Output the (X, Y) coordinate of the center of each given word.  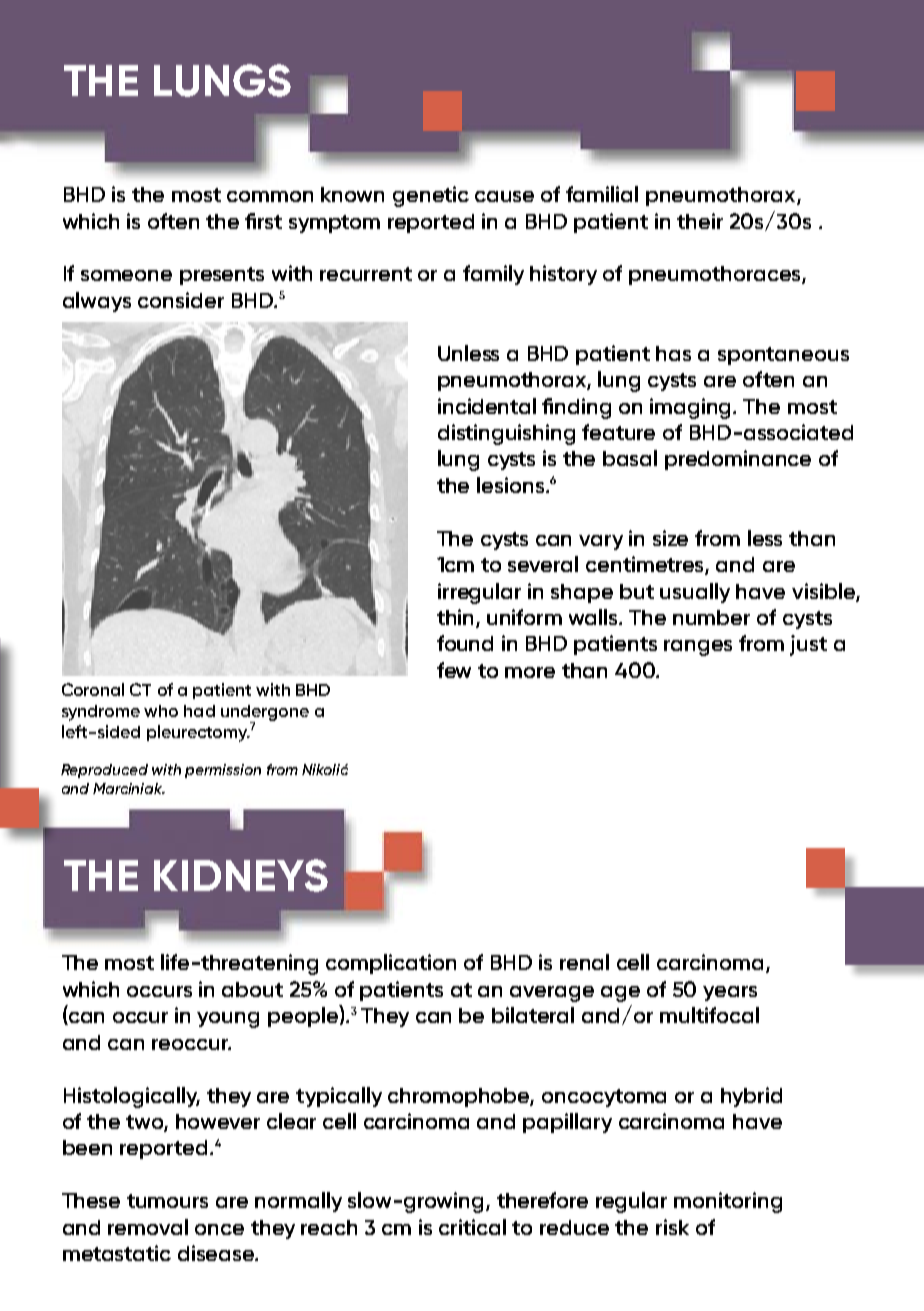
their (700, 221)
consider (181, 300)
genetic (431, 196)
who (161, 711)
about (252, 989)
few (454, 670)
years (730, 993)
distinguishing (506, 434)
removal (148, 1227)
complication (391, 964)
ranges (698, 648)
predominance (738, 460)
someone (126, 275)
